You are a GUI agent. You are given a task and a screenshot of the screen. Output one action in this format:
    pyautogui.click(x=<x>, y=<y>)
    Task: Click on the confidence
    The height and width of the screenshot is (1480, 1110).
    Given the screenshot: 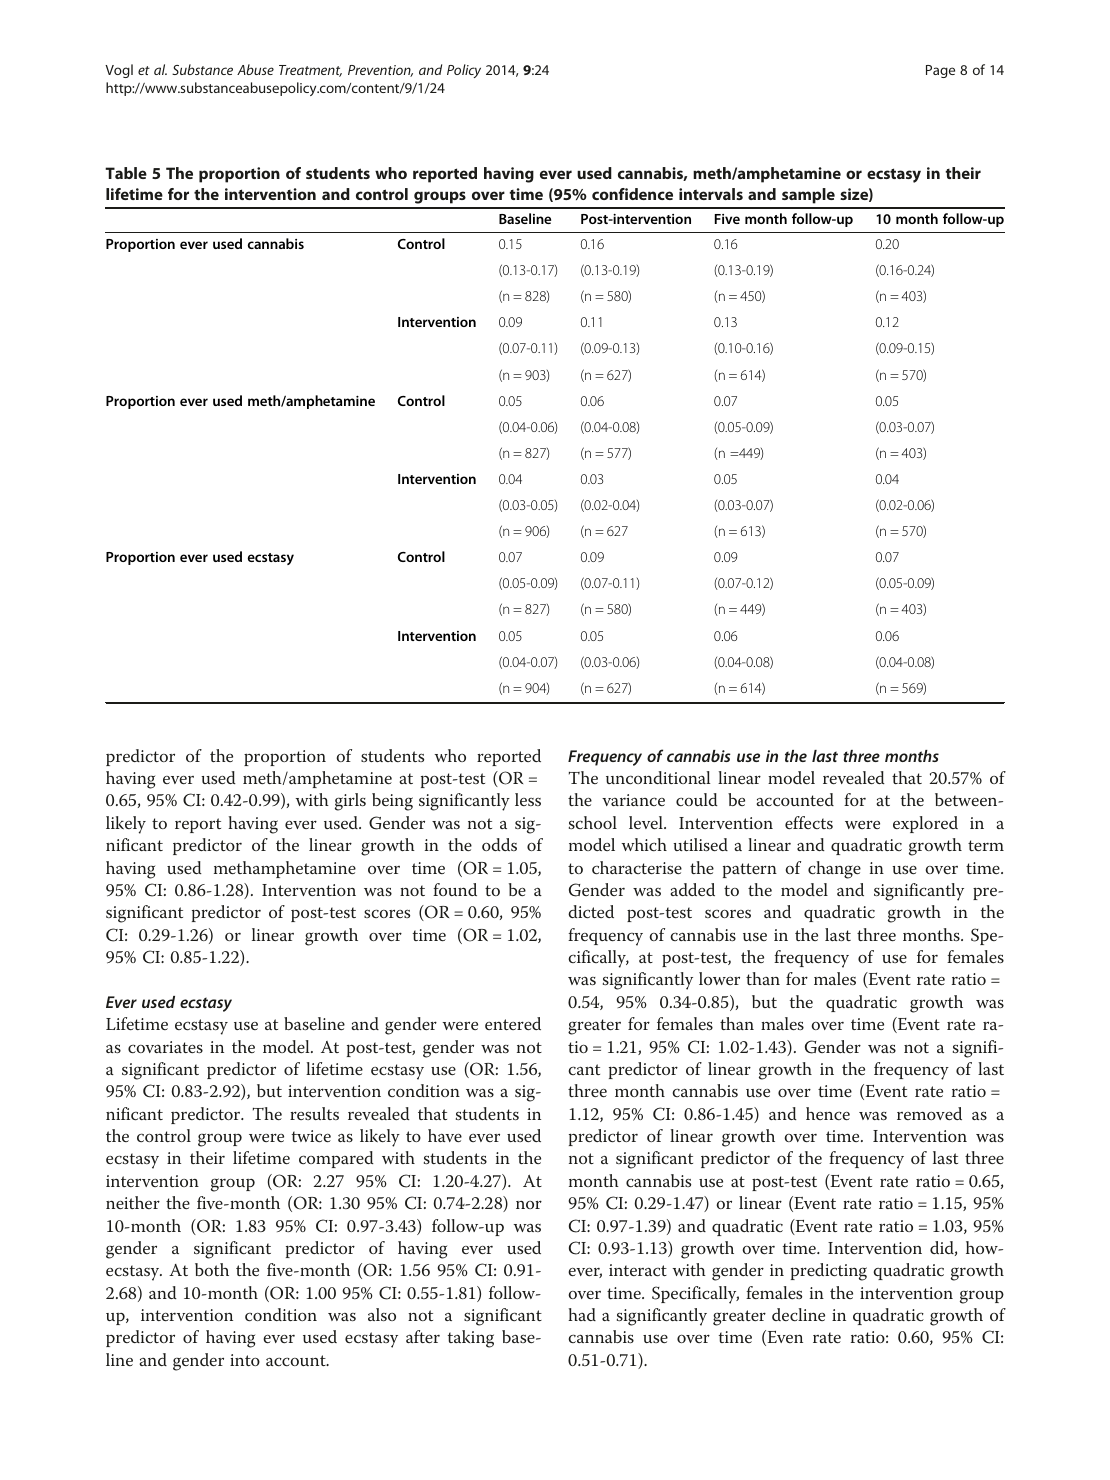 What is the action you would take?
    pyautogui.click(x=632, y=194)
